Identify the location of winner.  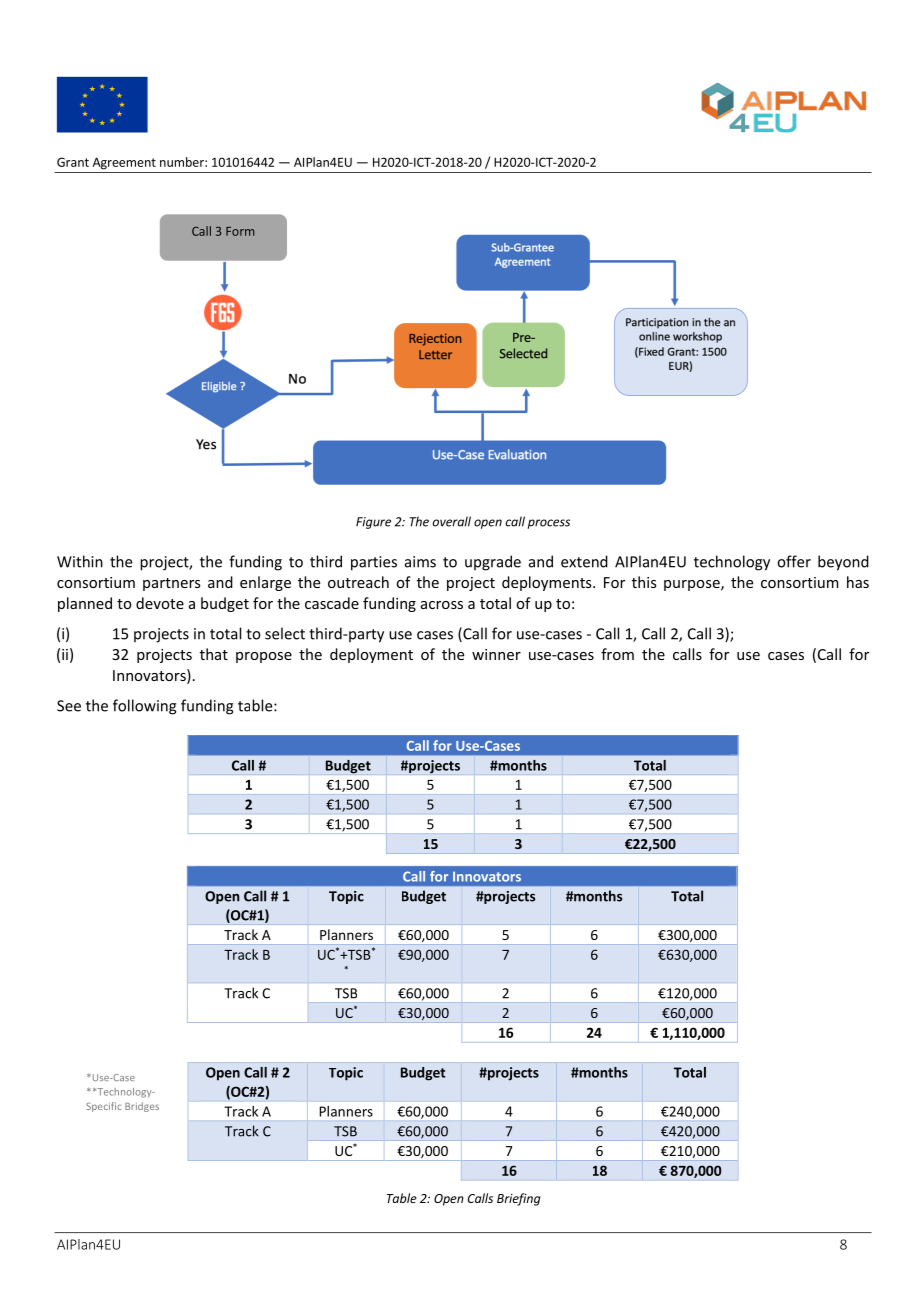
(496, 654).
